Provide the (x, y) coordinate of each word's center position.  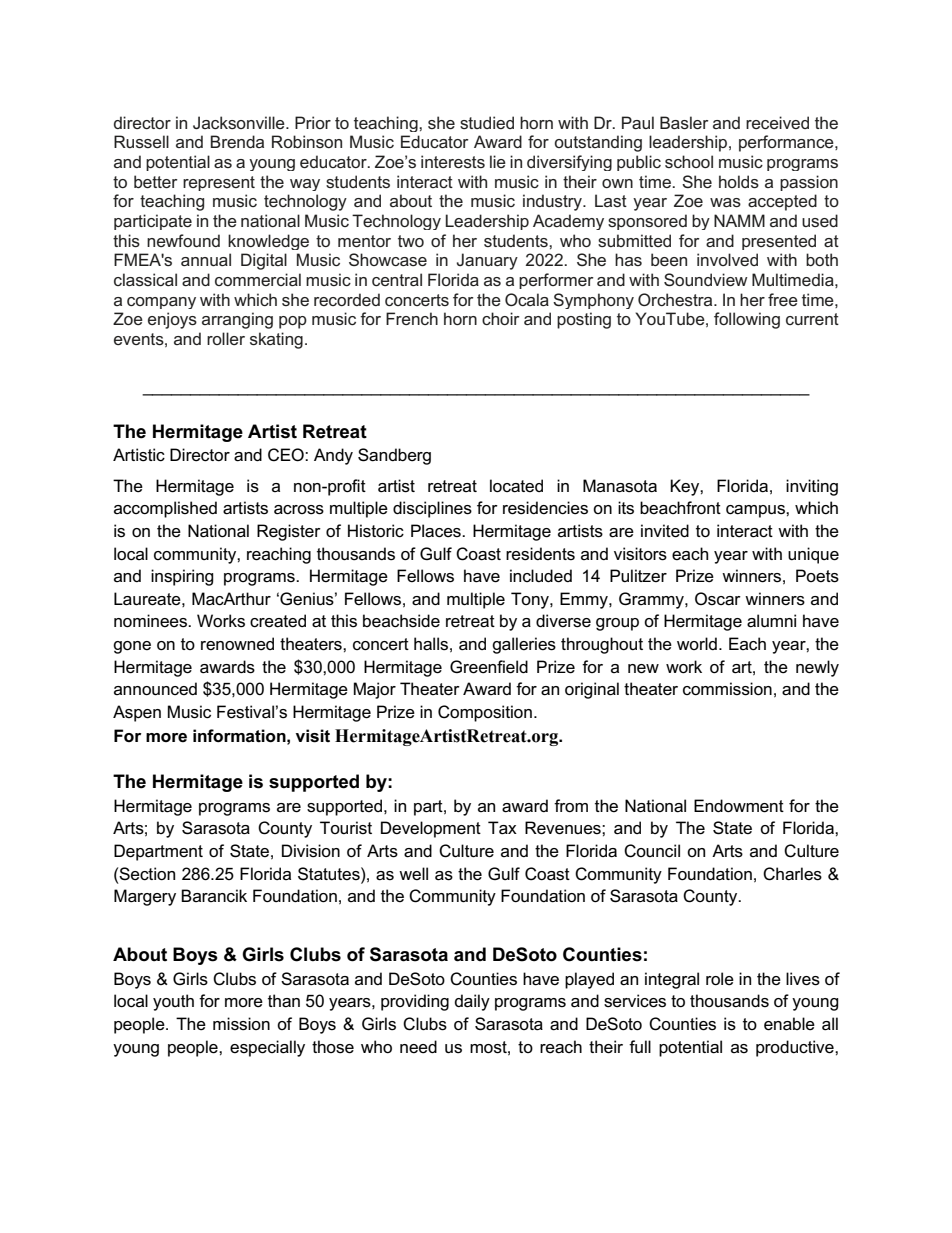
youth (173, 1002)
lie (498, 161)
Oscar (718, 599)
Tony (531, 600)
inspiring (182, 577)
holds (739, 181)
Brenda (237, 141)
